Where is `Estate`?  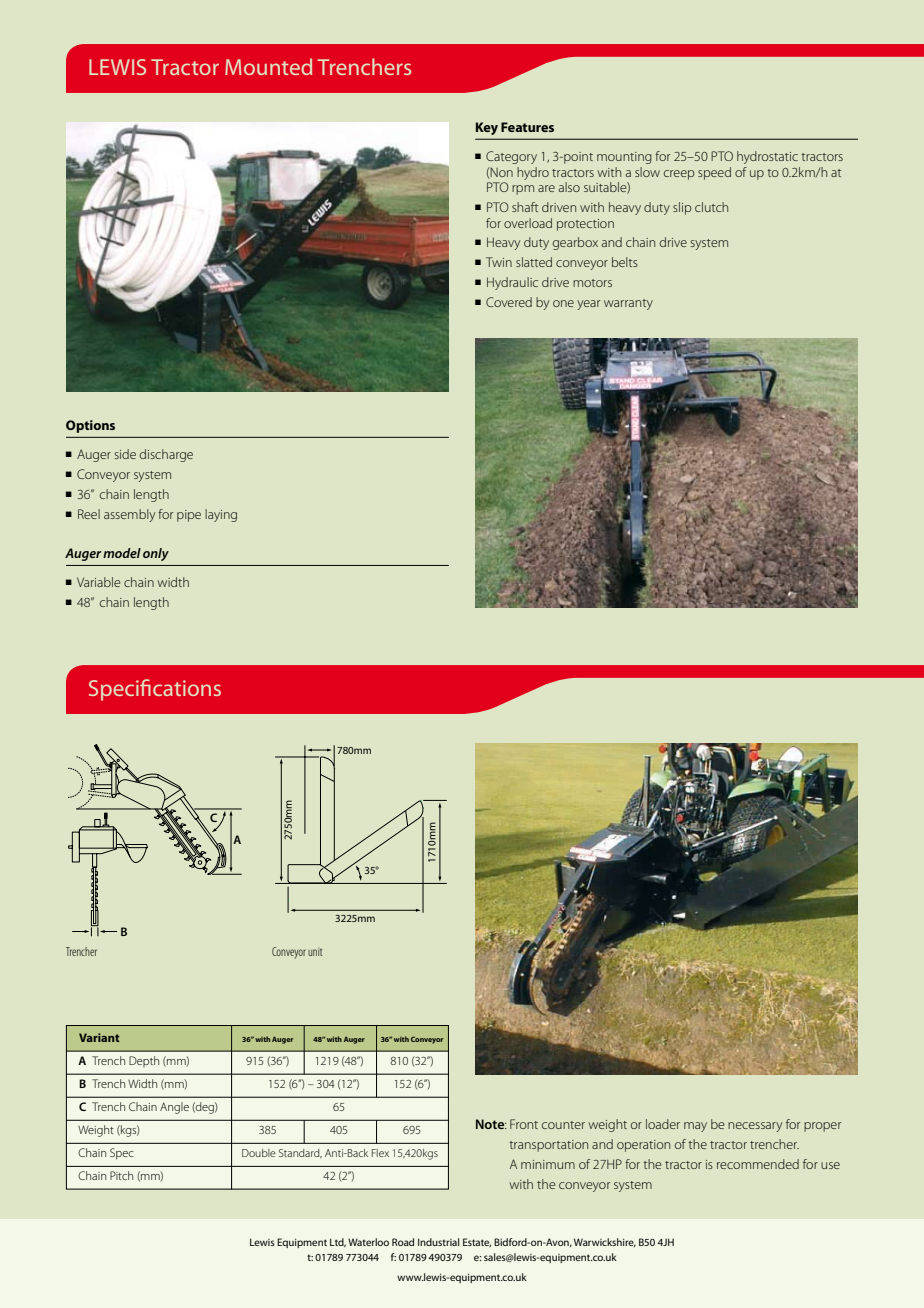 Estate is located at coordinates (477, 1242).
